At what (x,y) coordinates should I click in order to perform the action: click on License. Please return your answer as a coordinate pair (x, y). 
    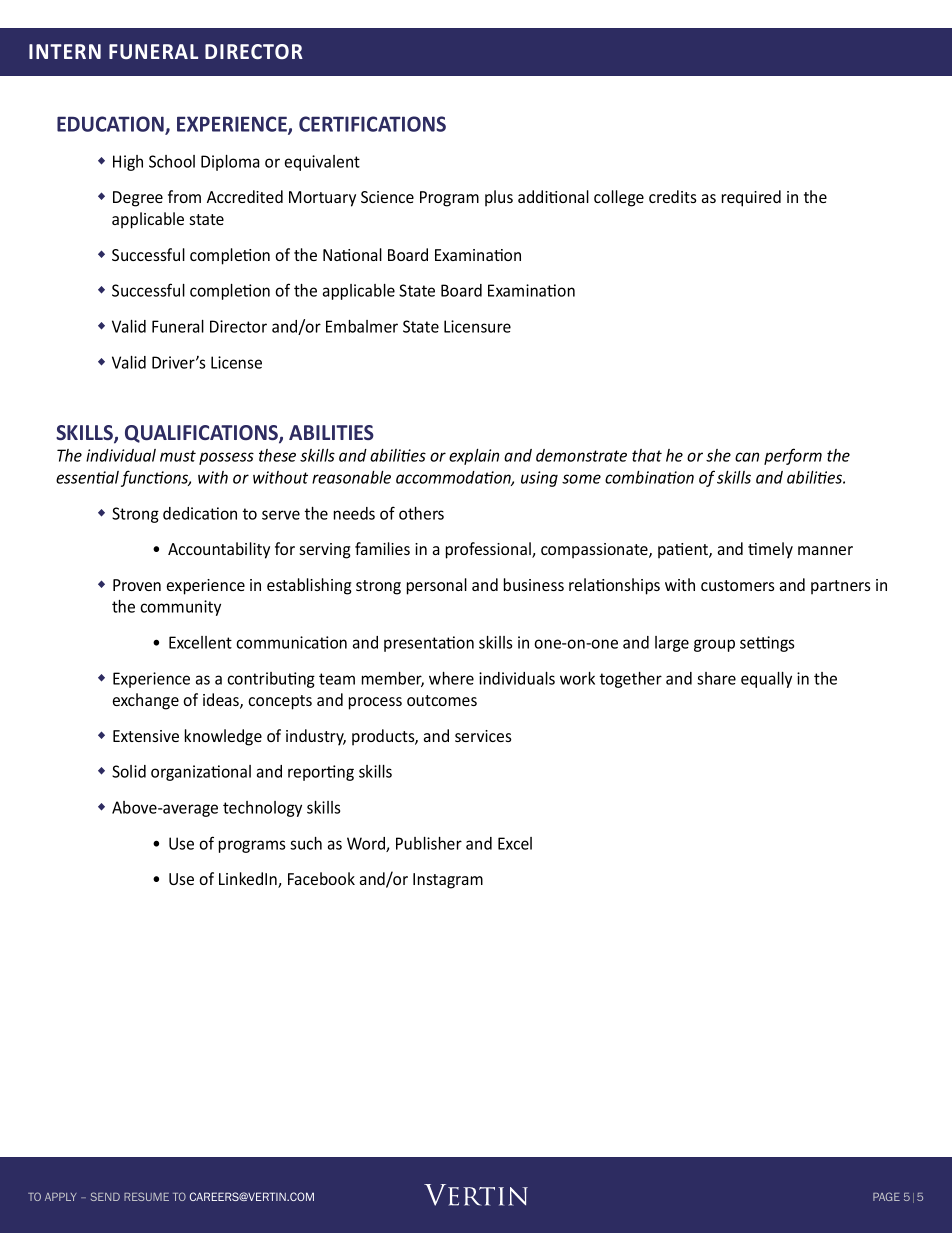
    Looking at the image, I should click on (236, 362).
